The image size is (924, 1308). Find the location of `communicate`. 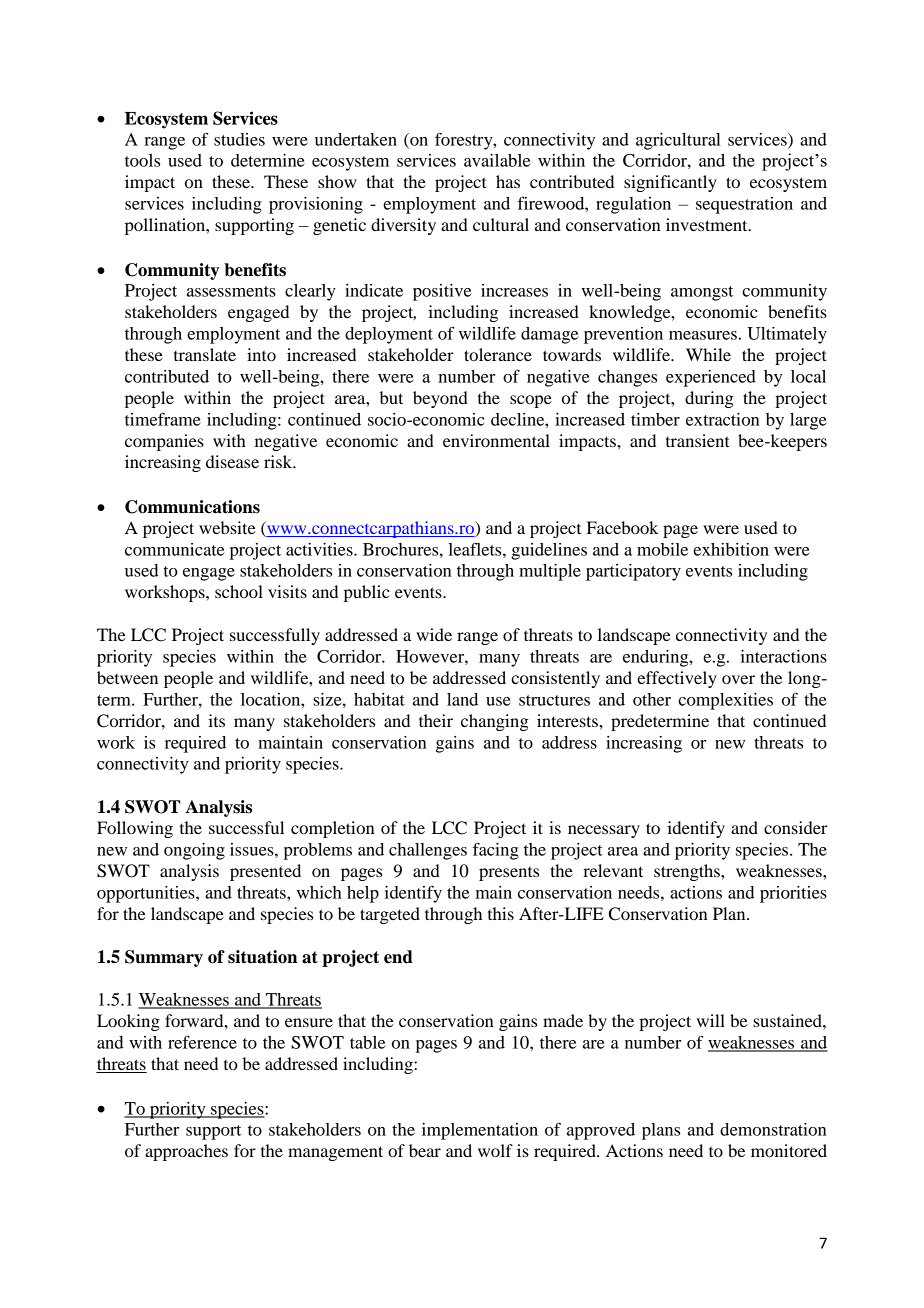

communicate is located at coordinates (174, 549).
